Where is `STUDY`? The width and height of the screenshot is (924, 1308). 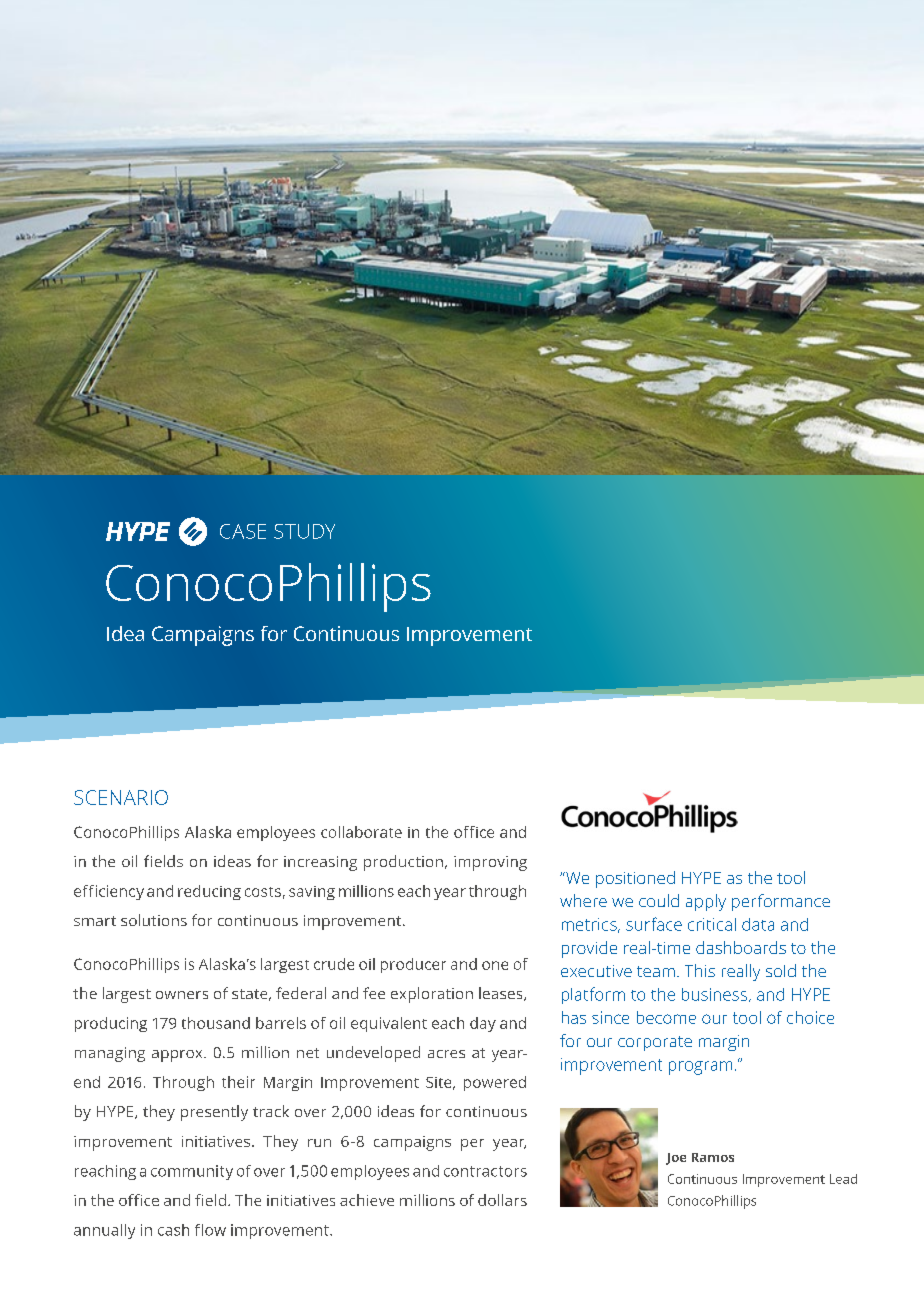 STUDY is located at coordinates (304, 531).
